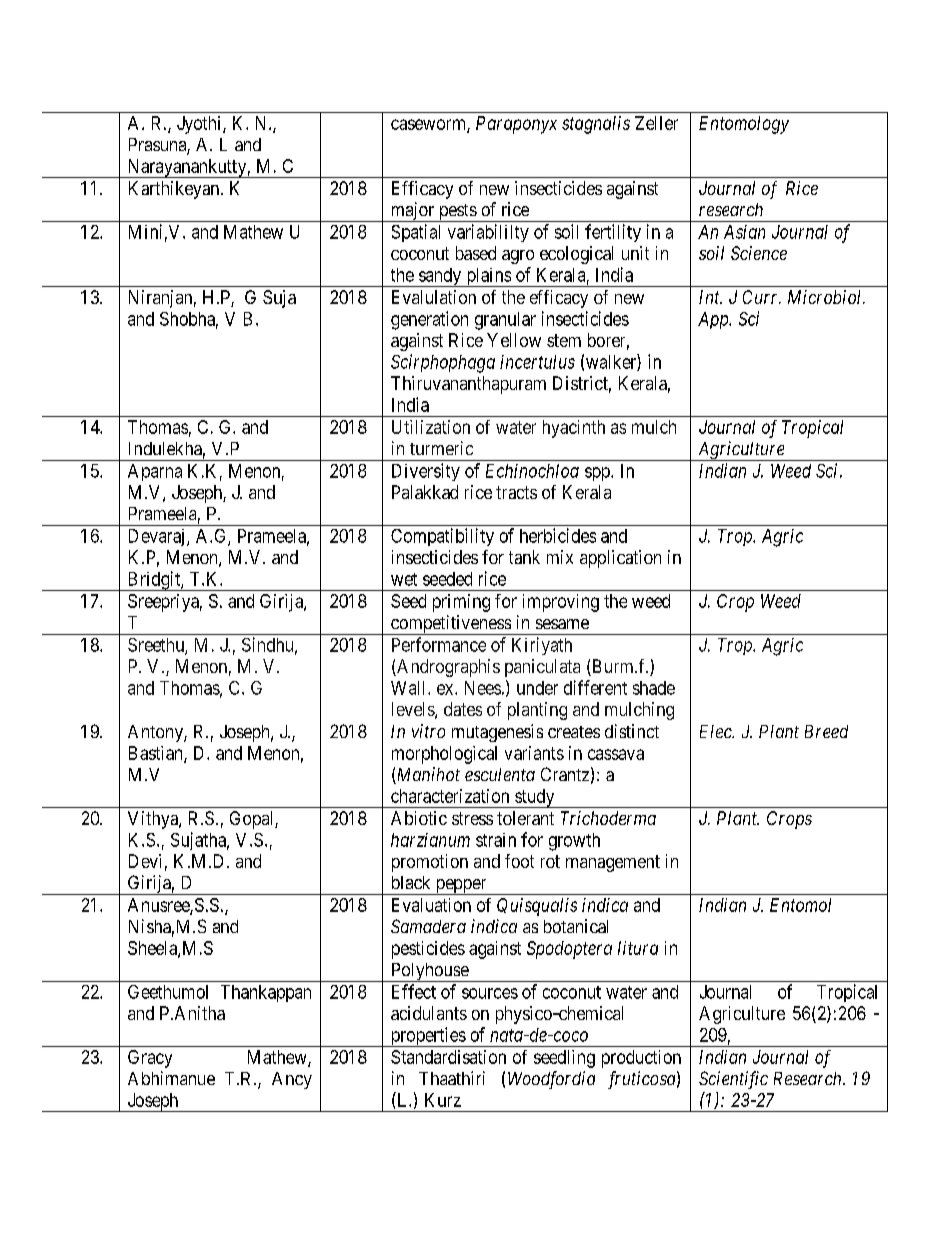 The image size is (952, 1233). What do you see at coordinates (253, 820) in the screenshot?
I see `Gopal` at bounding box center [253, 820].
